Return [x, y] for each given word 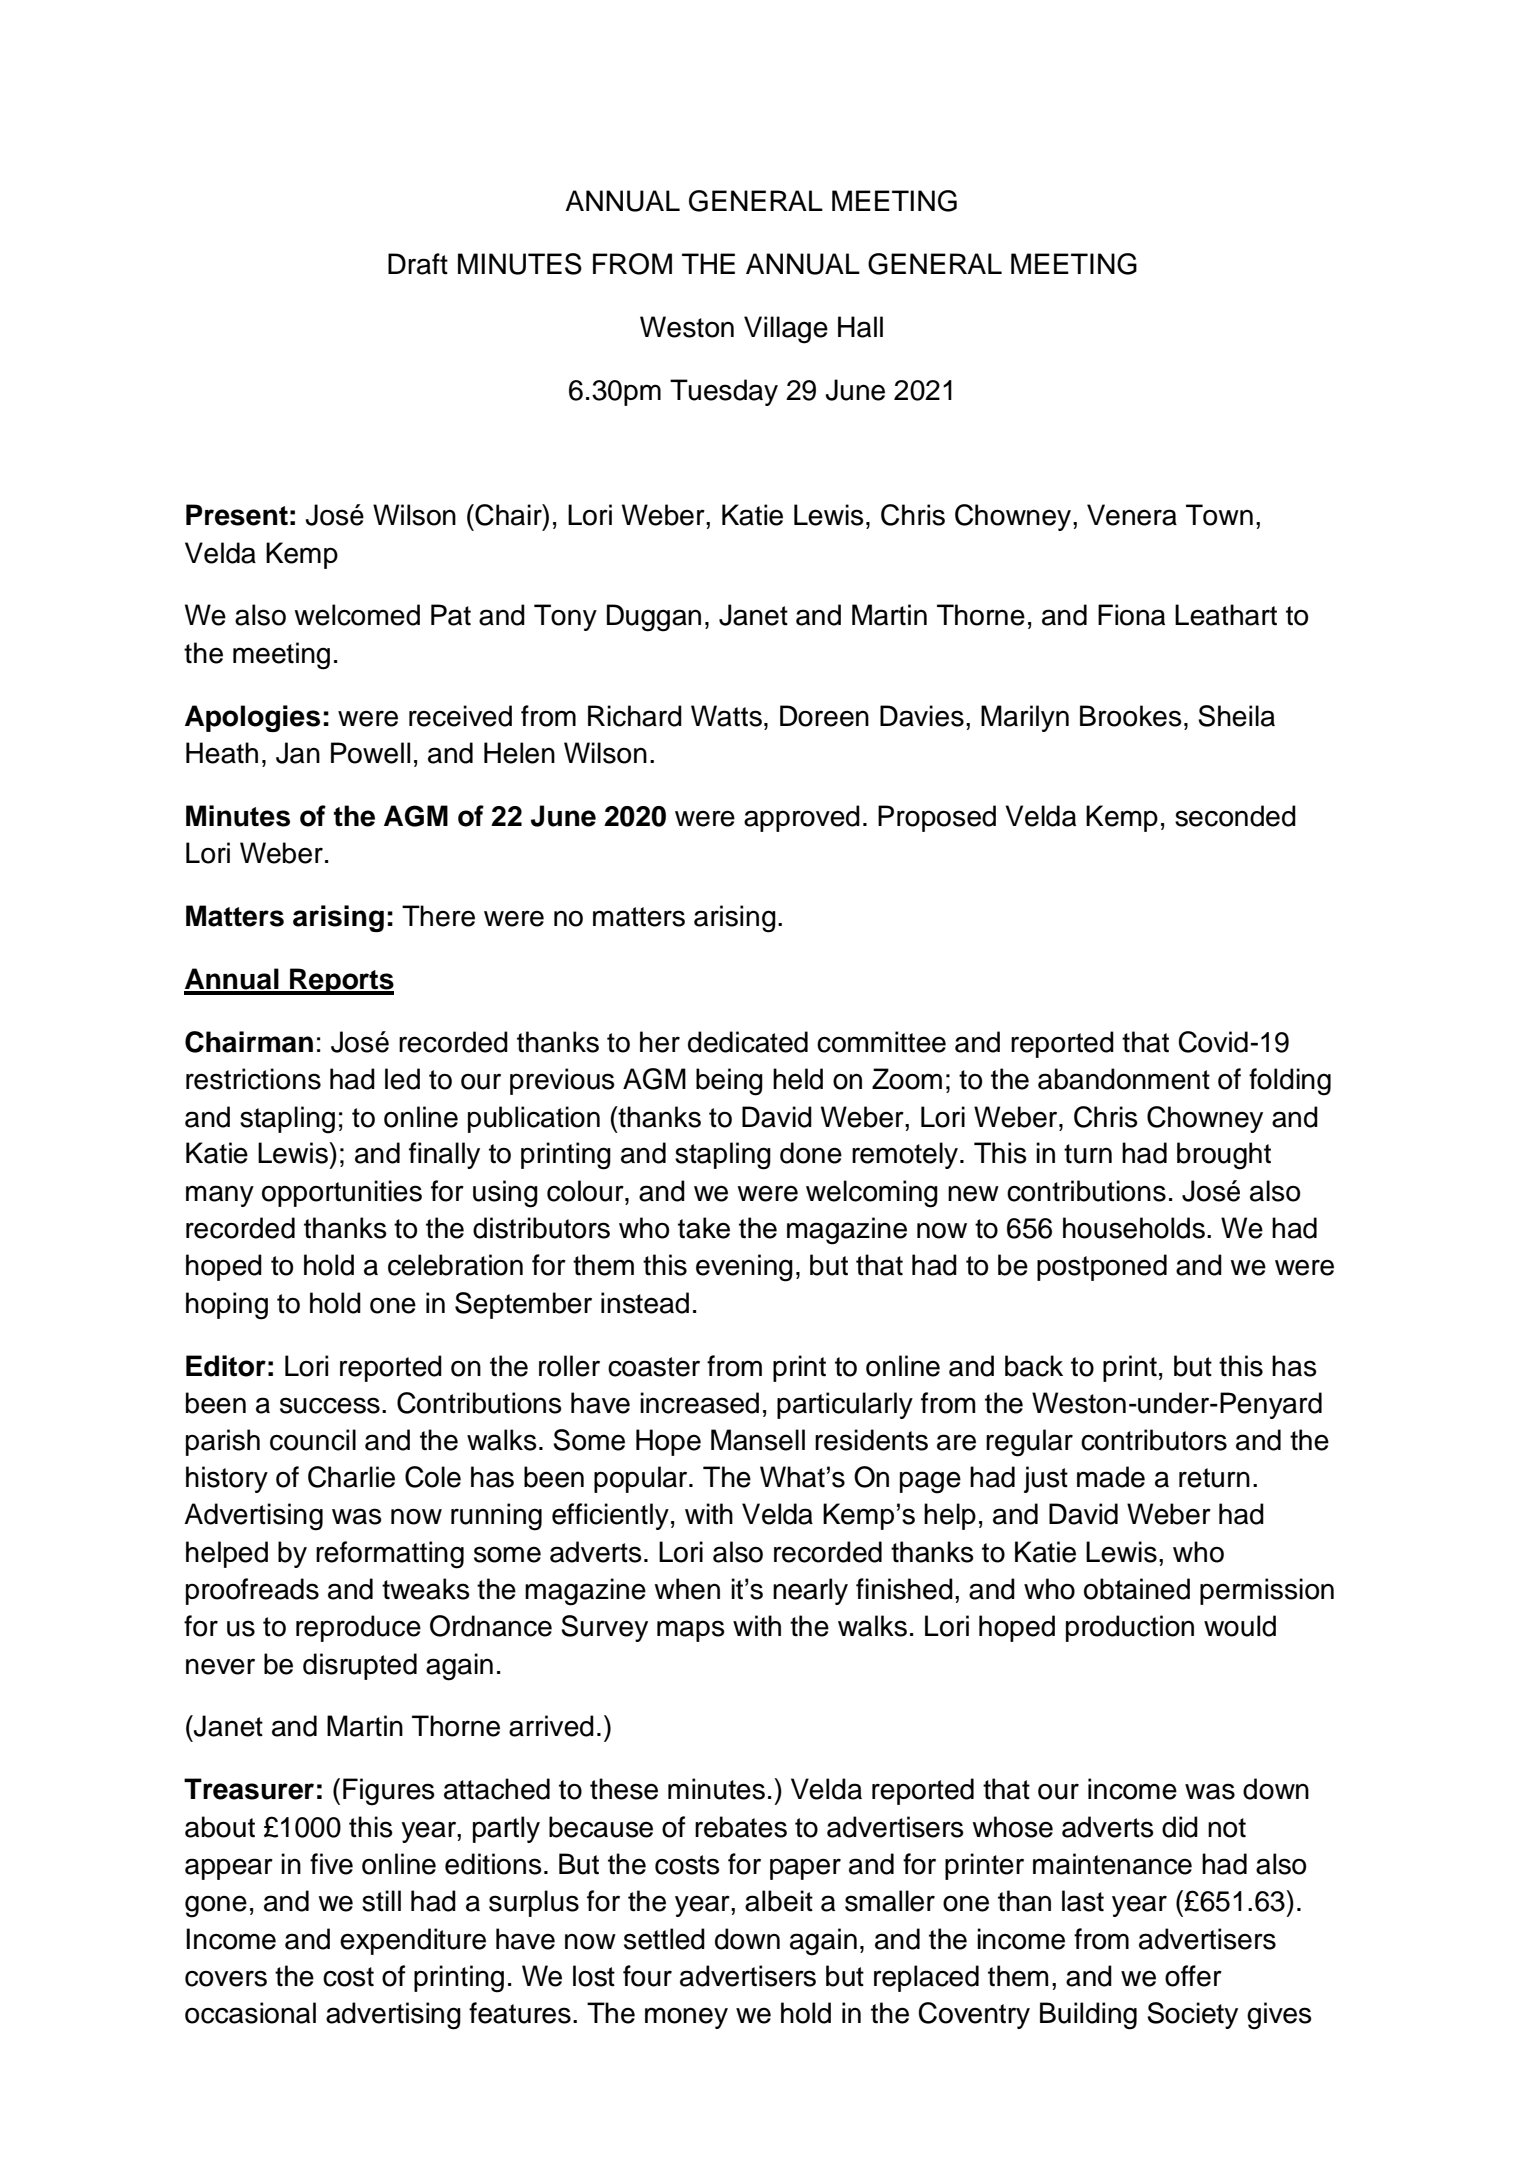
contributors [1154, 1440]
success [330, 1405]
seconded [1235, 816]
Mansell [758, 1440]
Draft [418, 264]
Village [786, 330]
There [438, 916]
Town [1219, 515]
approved [802, 818]
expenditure [413, 1941]
